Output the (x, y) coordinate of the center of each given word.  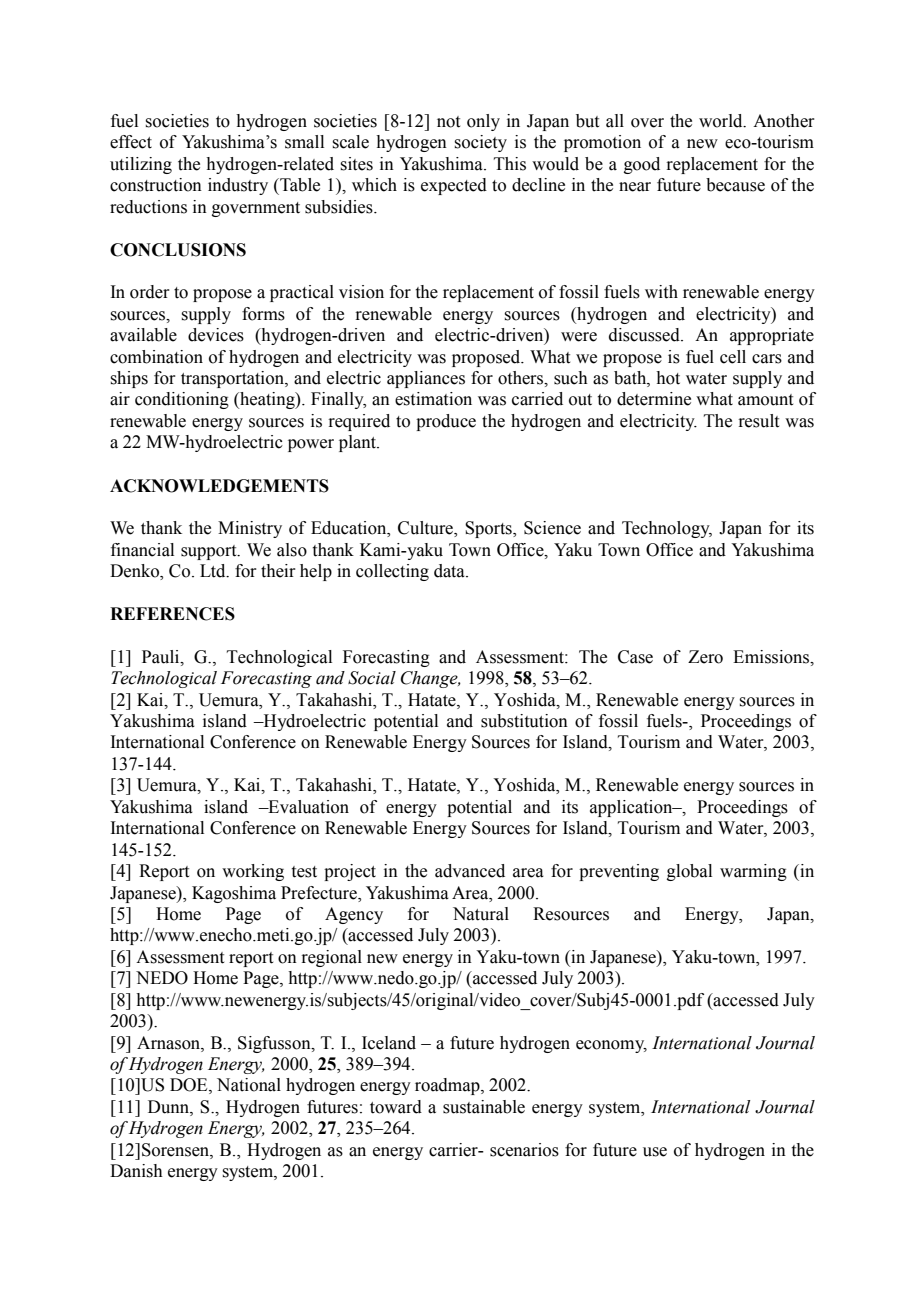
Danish (136, 1171)
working (253, 872)
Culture (426, 529)
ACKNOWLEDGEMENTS (219, 486)
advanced (470, 871)
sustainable (484, 1107)
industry (238, 186)
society (480, 143)
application (632, 808)
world (722, 121)
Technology (667, 529)
